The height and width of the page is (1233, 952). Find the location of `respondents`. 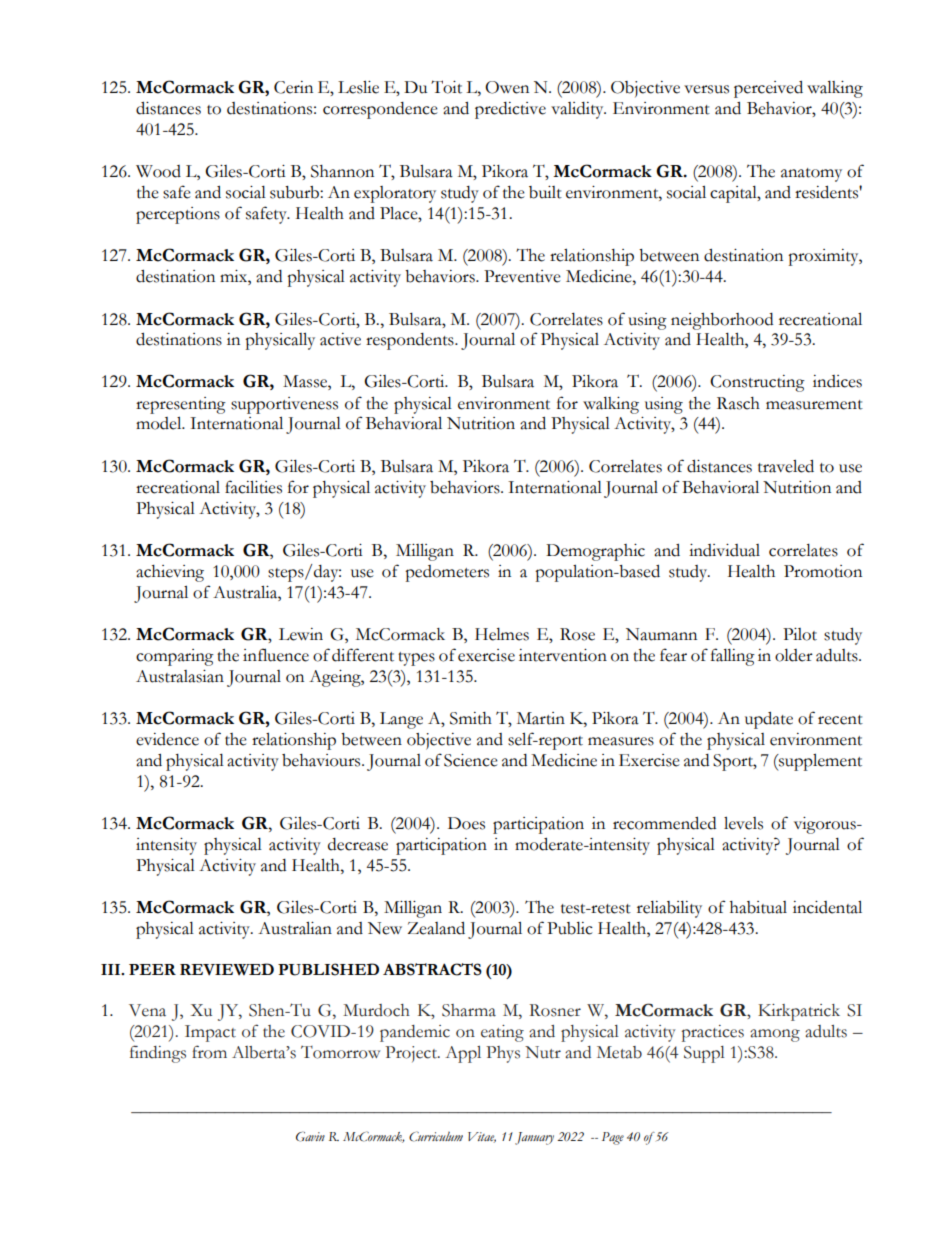

respondents is located at coordinates (411, 341).
